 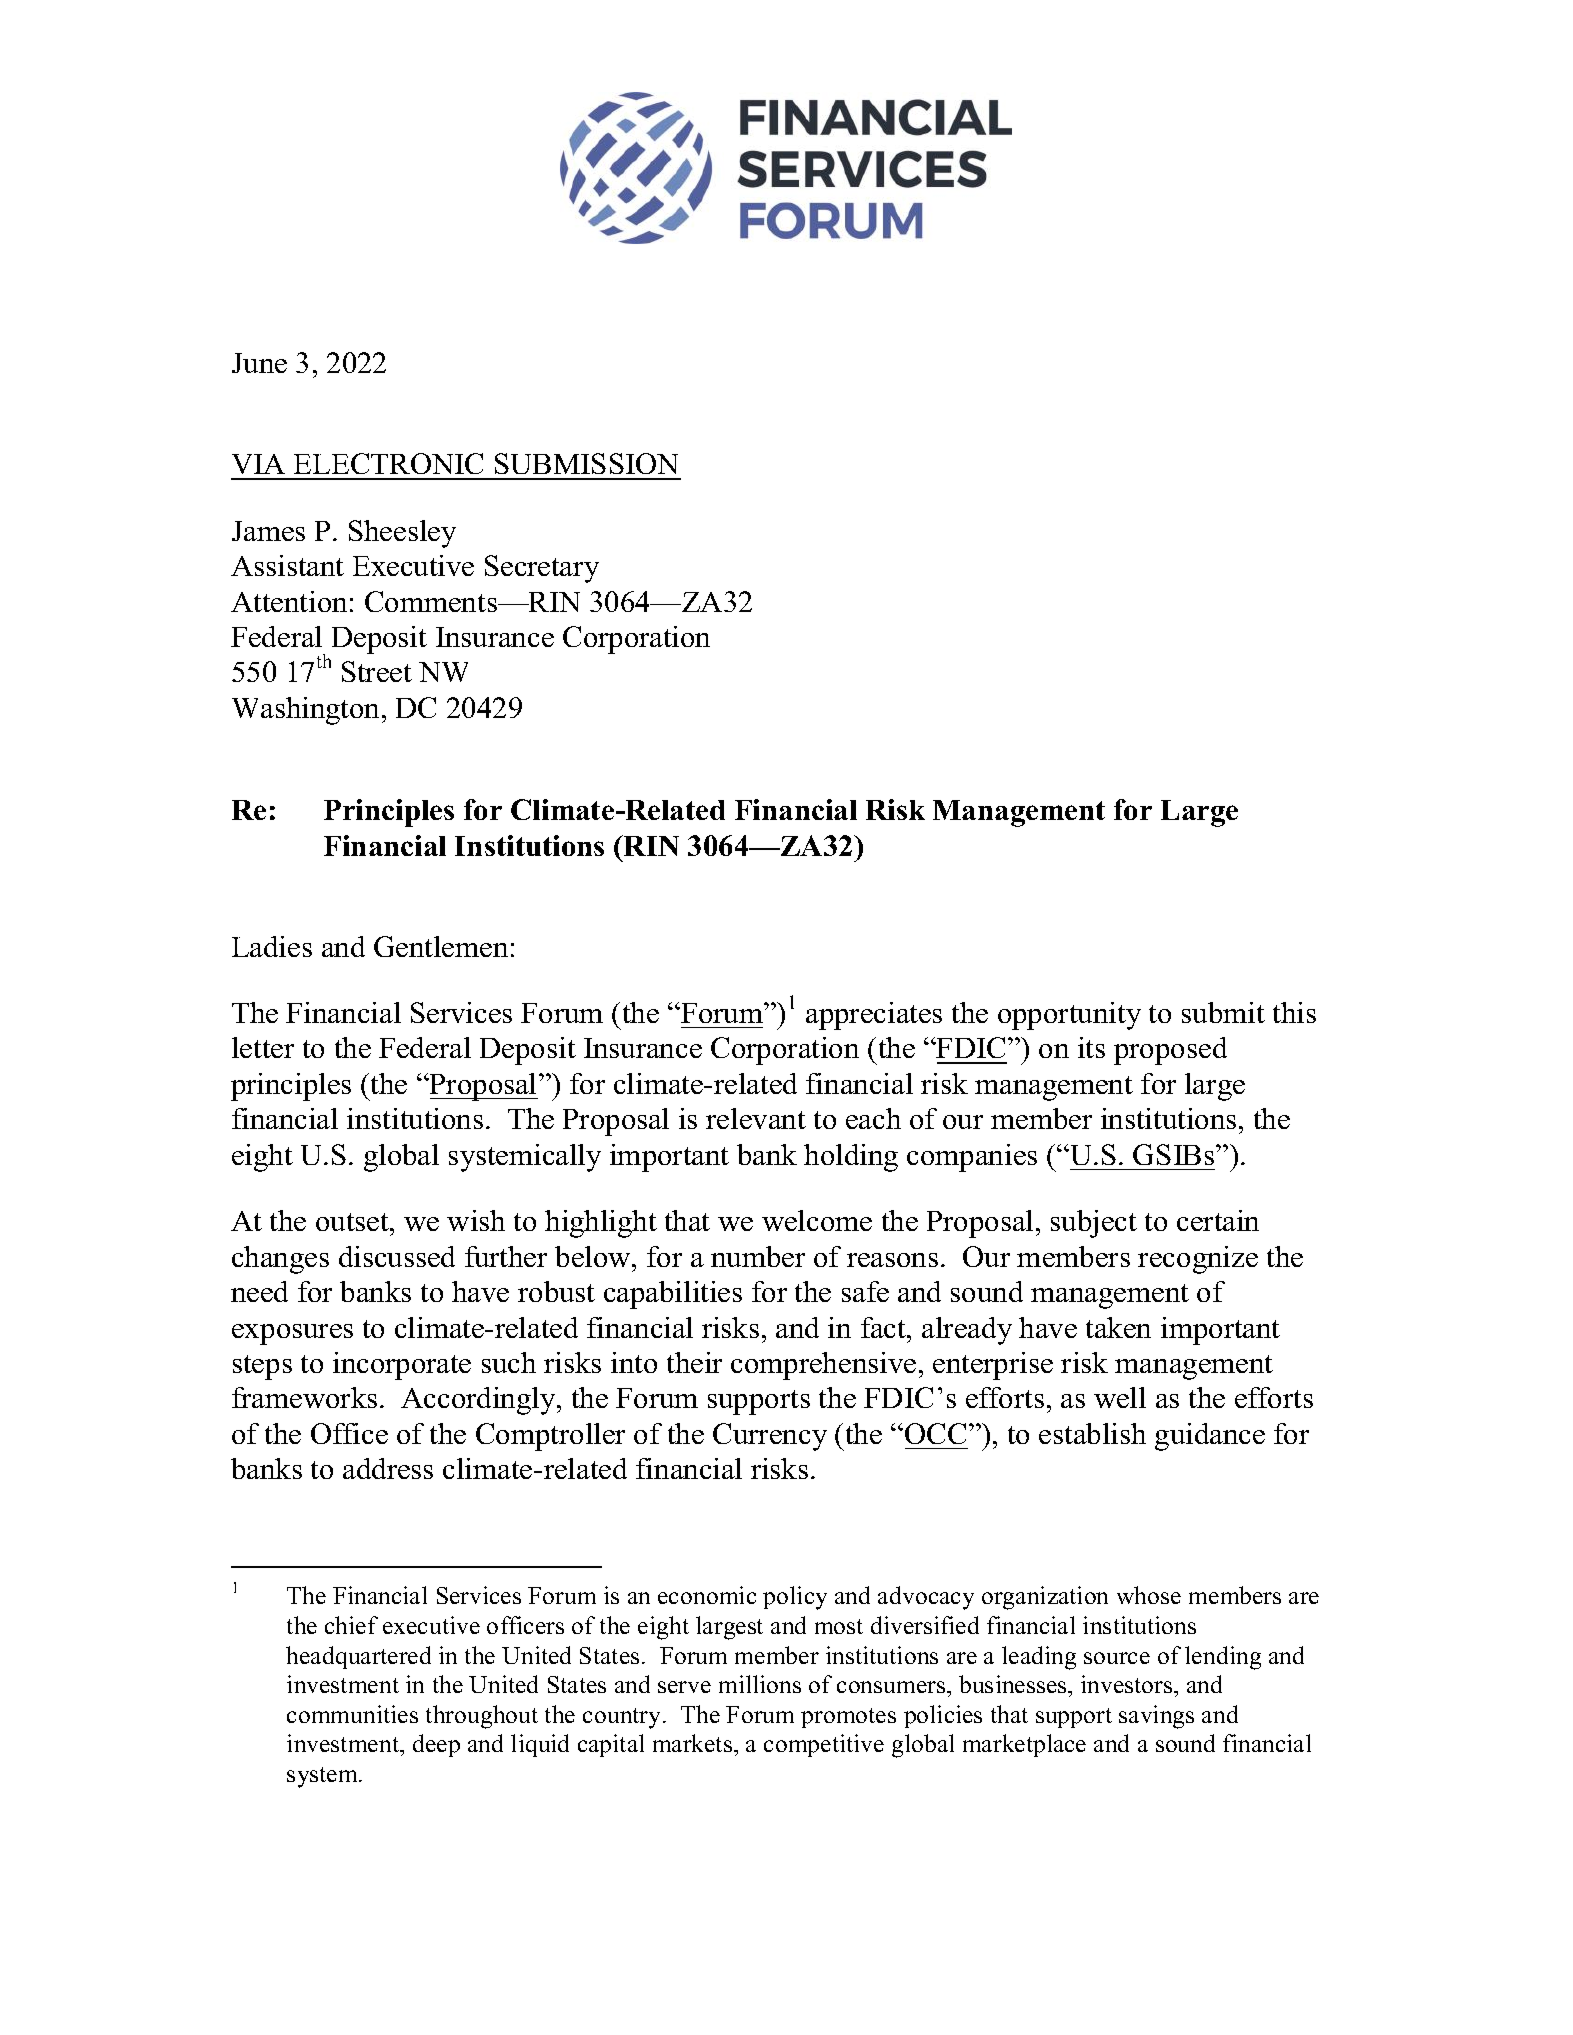 I want to click on relevant, so click(x=756, y=1118).
